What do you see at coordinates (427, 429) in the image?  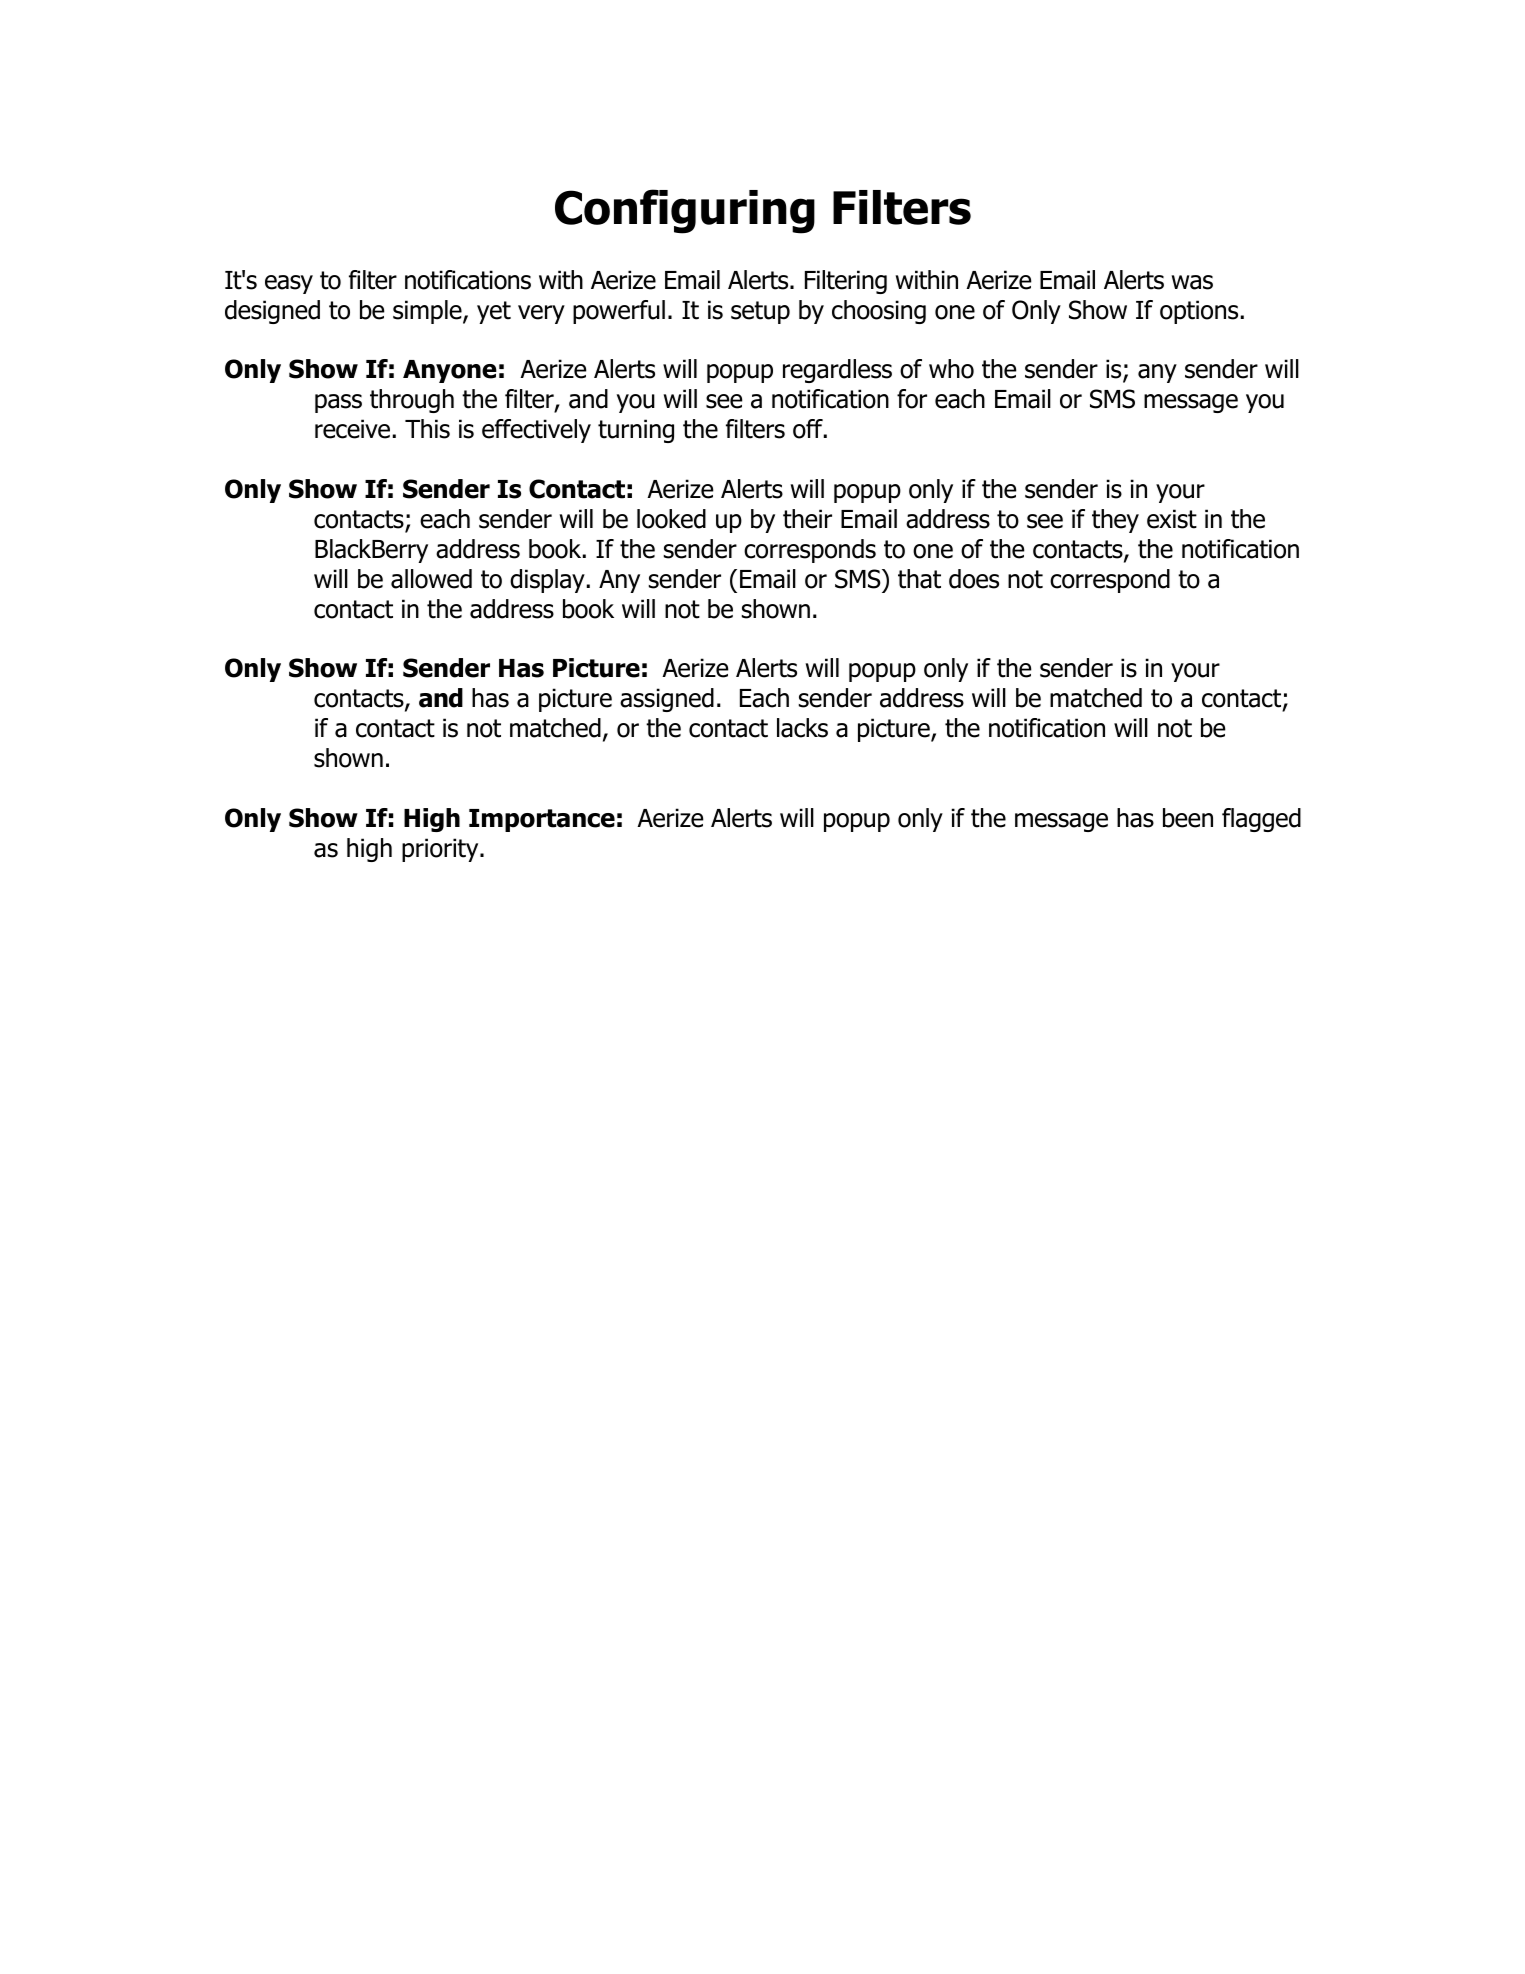 I see `This` at bounding box center [427, 429].
